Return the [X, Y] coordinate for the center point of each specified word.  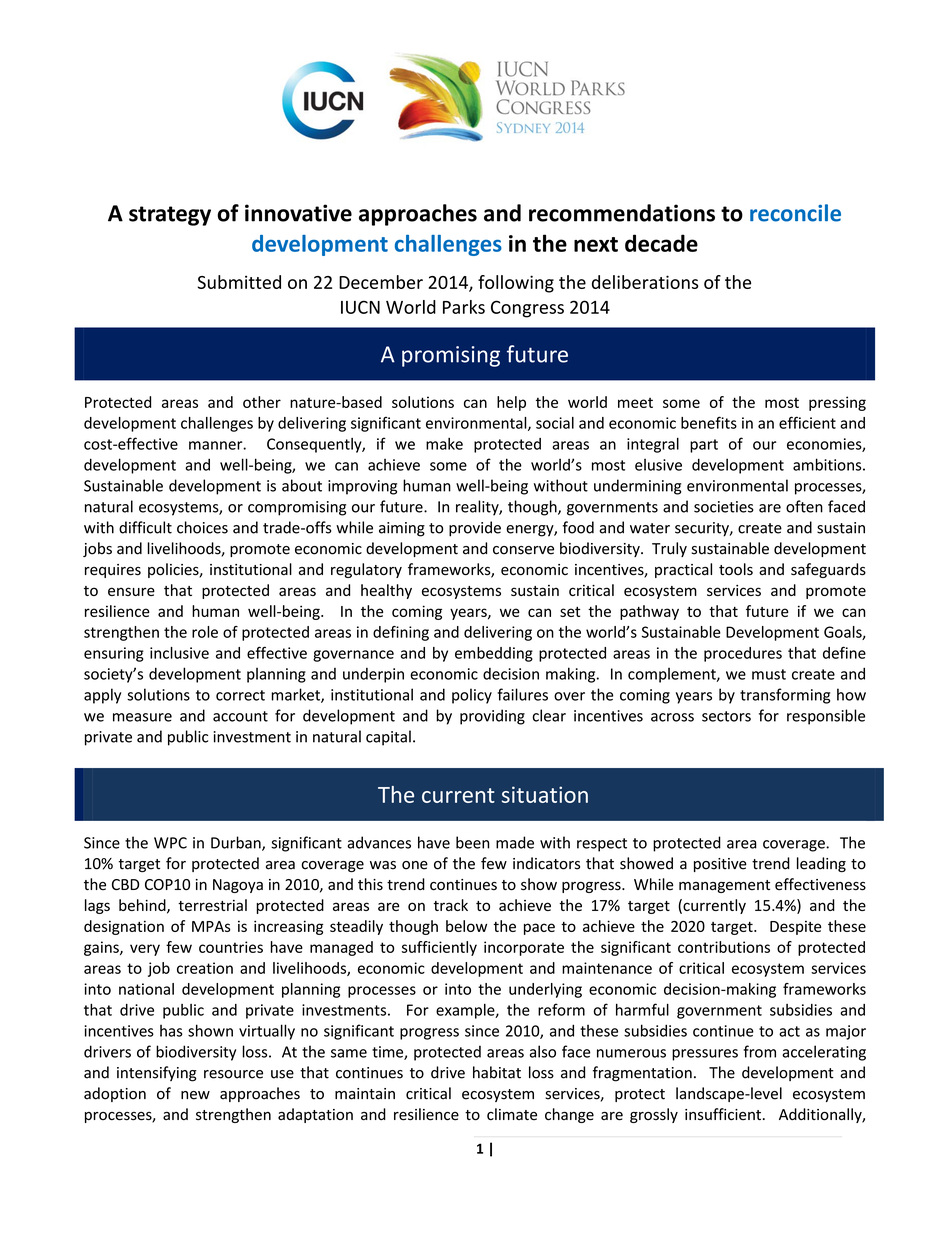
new [195, 1095]
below [466, 926]
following [516, 284]
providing [492, 717]
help [511, 403]
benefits [709, 422]
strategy [170, 216]
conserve [523, 550]
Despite [795, 928]
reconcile [795, 213]
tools [736, 569]
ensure [131, 591]
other [262, 402]
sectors [726, 716]
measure [142, 717]
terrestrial [212, 905]
